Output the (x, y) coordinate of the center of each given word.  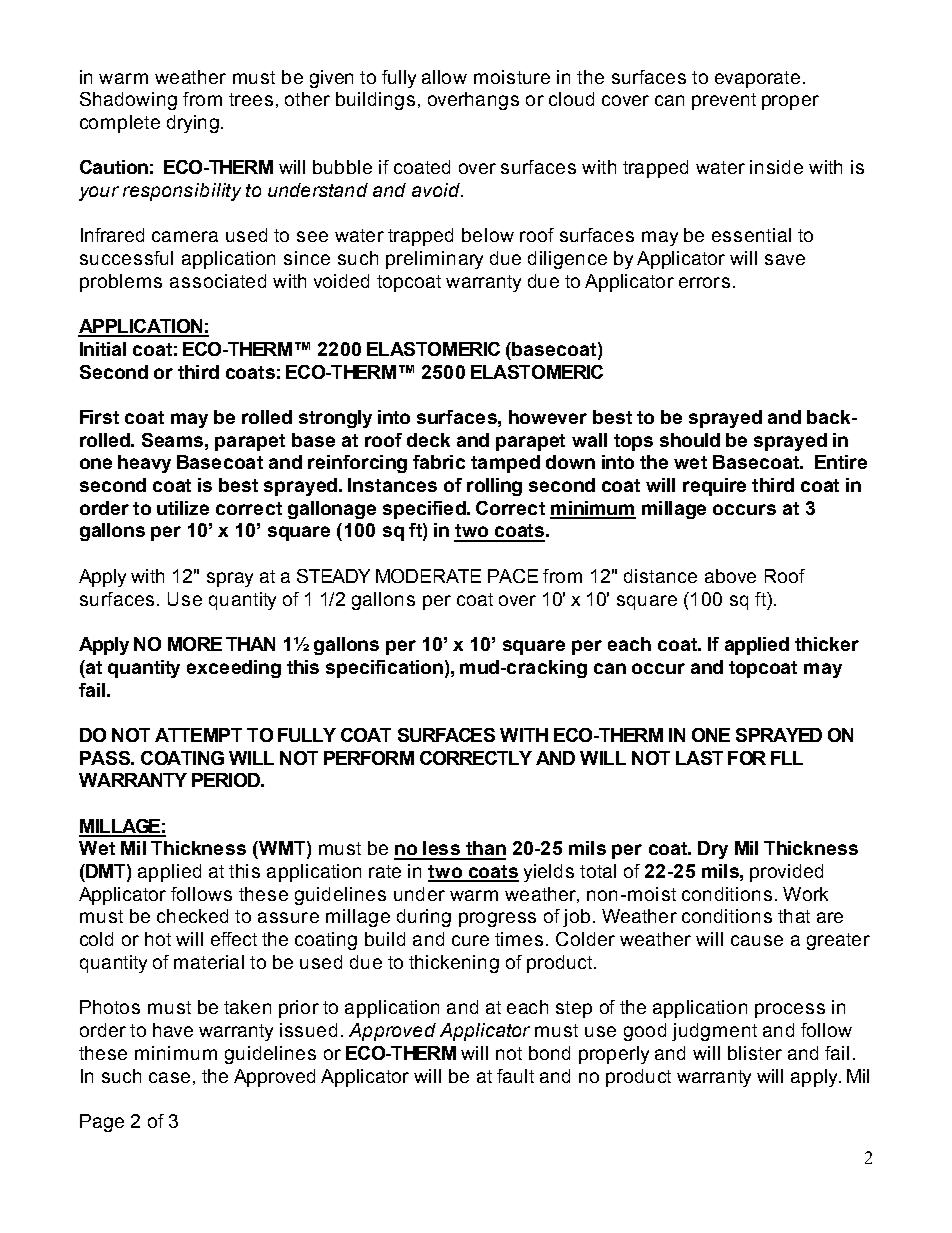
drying (193, 124)
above (730, 576)
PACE (513, 576)
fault (515, 1076)
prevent (724, 101)
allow (444, 77)
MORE (195, 644)
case (169, 1077)
